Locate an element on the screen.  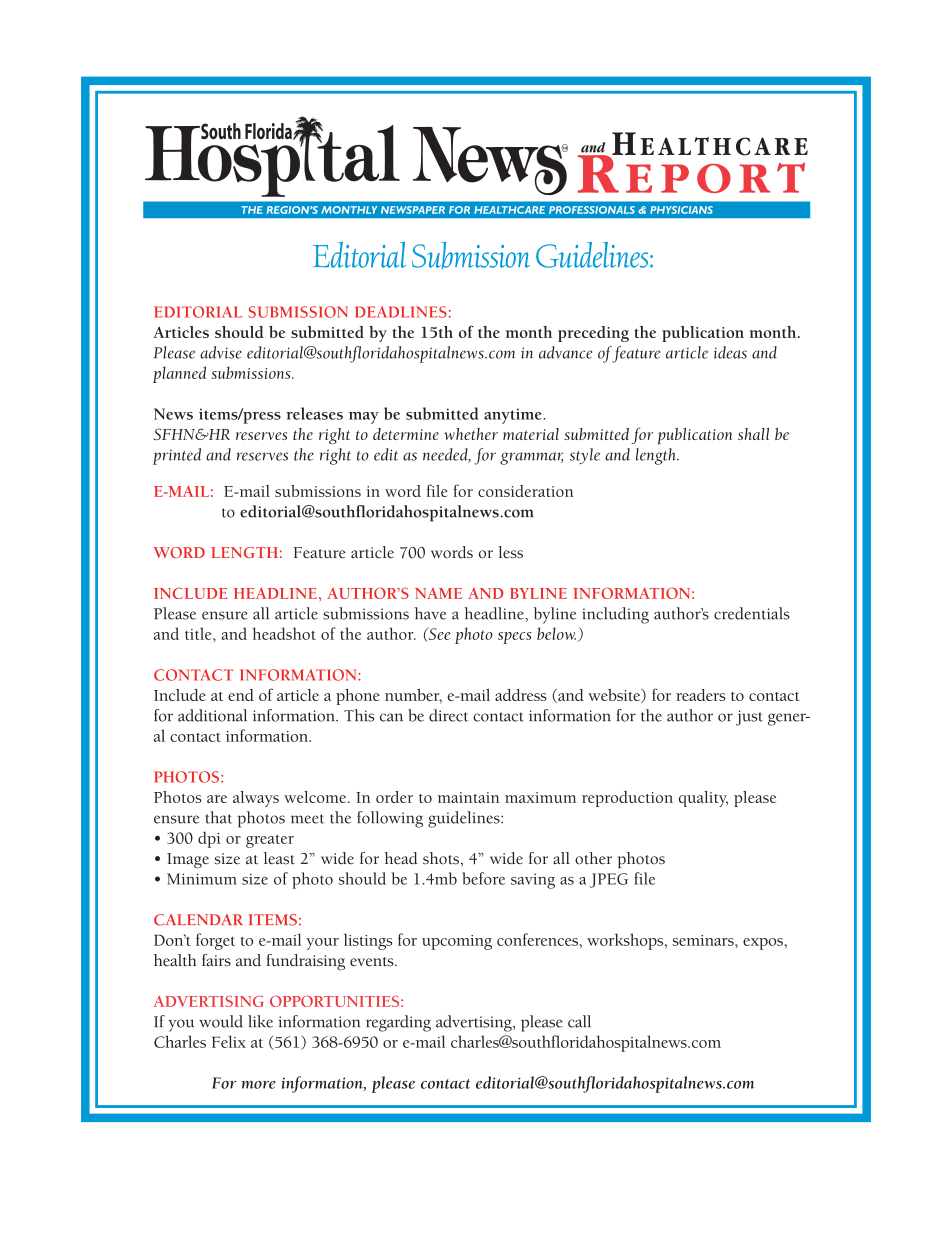
title is located at coordinates (199, 633).
